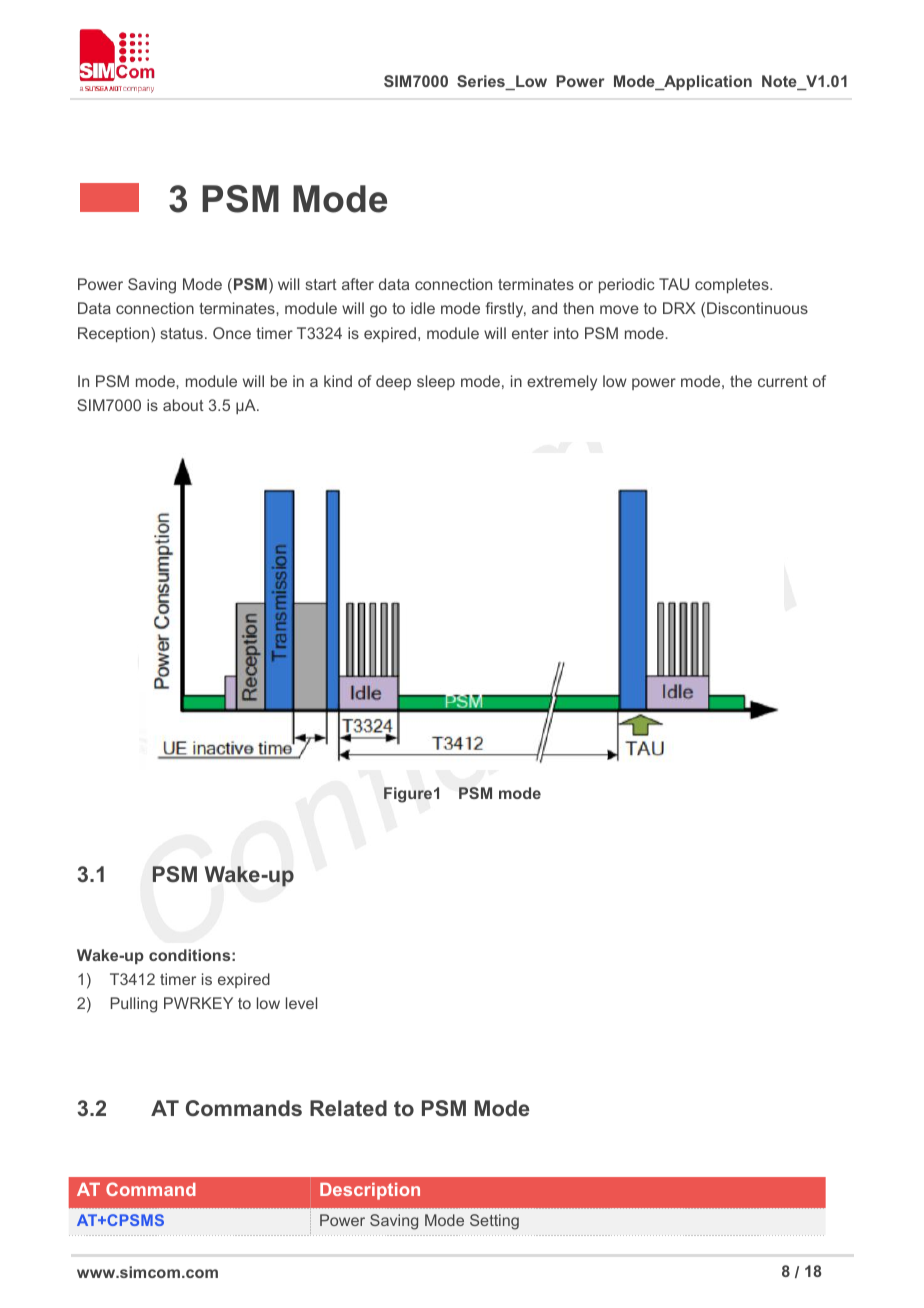 The image size is (924, 1308). I want to click on Setting, so click(494, 1222).
